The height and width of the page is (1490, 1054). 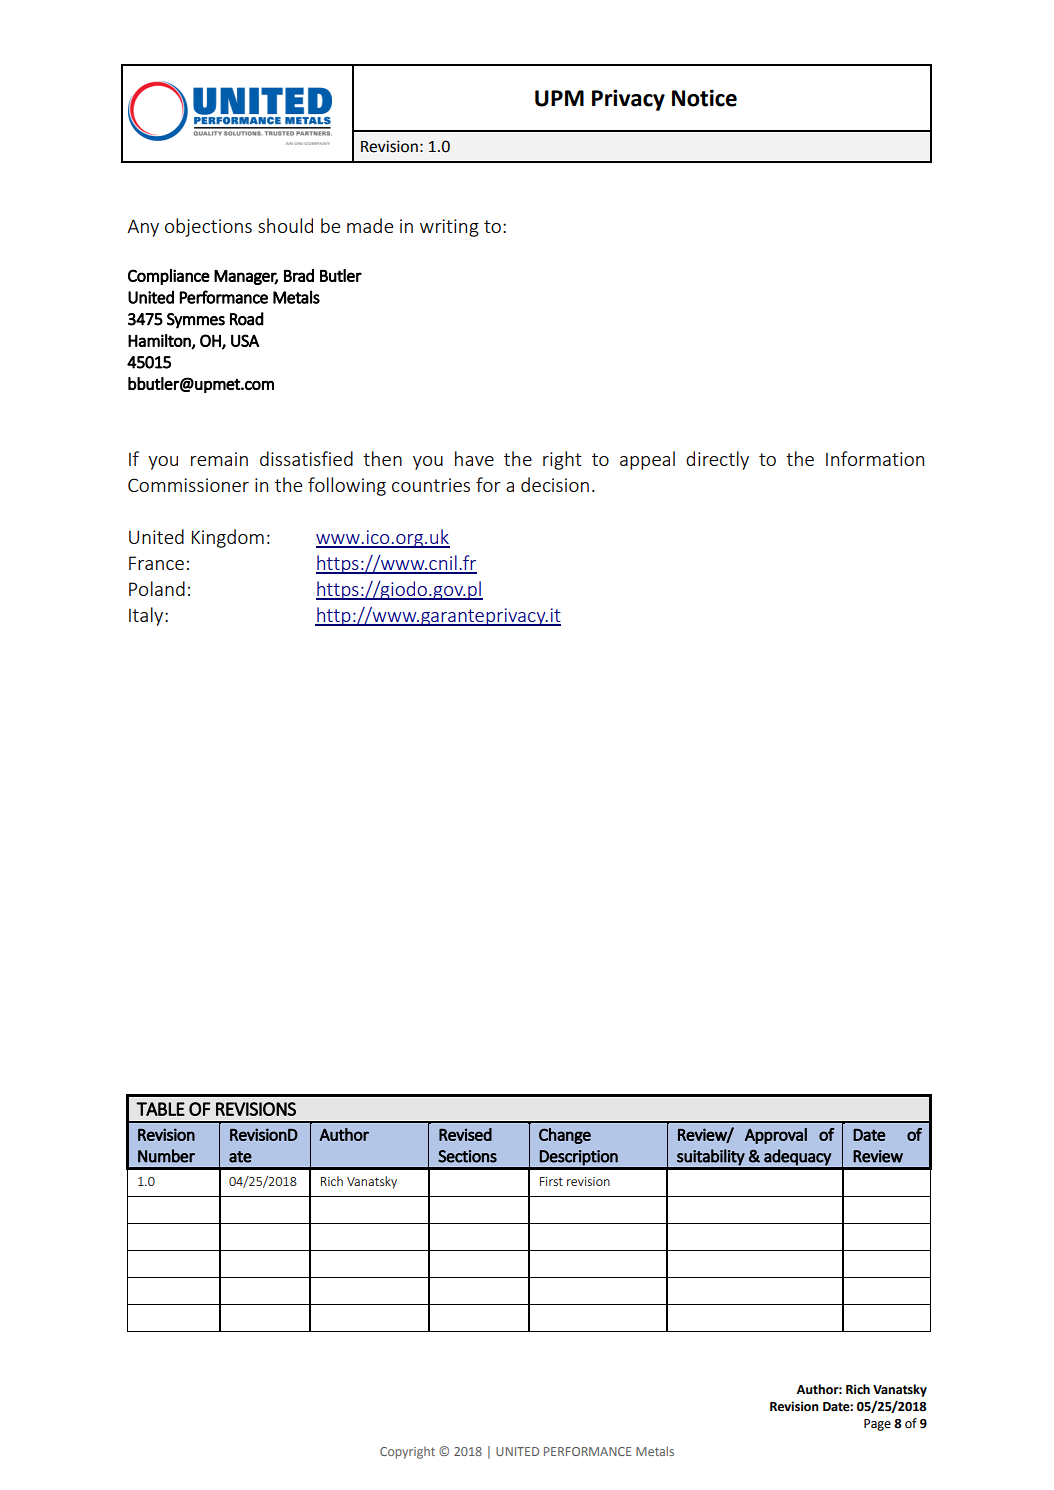 What do you see at coordinates (166, 1156) in the page?
I see `Number` at bounding box center [166, 1156].
